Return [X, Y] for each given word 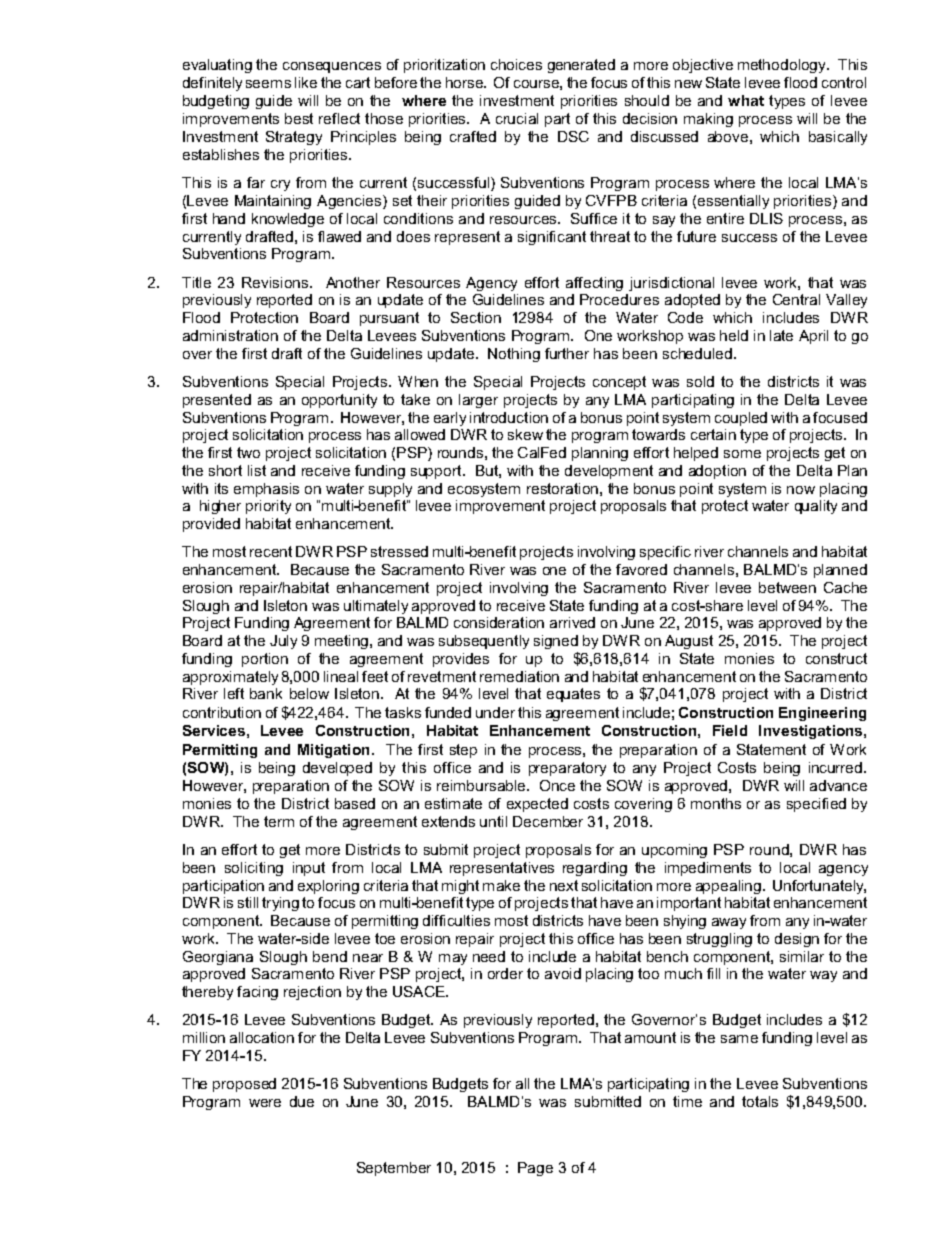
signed [556, 642]
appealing [728, 887]
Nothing [514, 355]
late [781, 335]
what [746, 100]
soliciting [254, 869]
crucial [517, 118]
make [501, 885]
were [265, 1103]
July [283, 642]
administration [230, 335]
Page [535, 1169]
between [787, 587]
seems [268, 84]
